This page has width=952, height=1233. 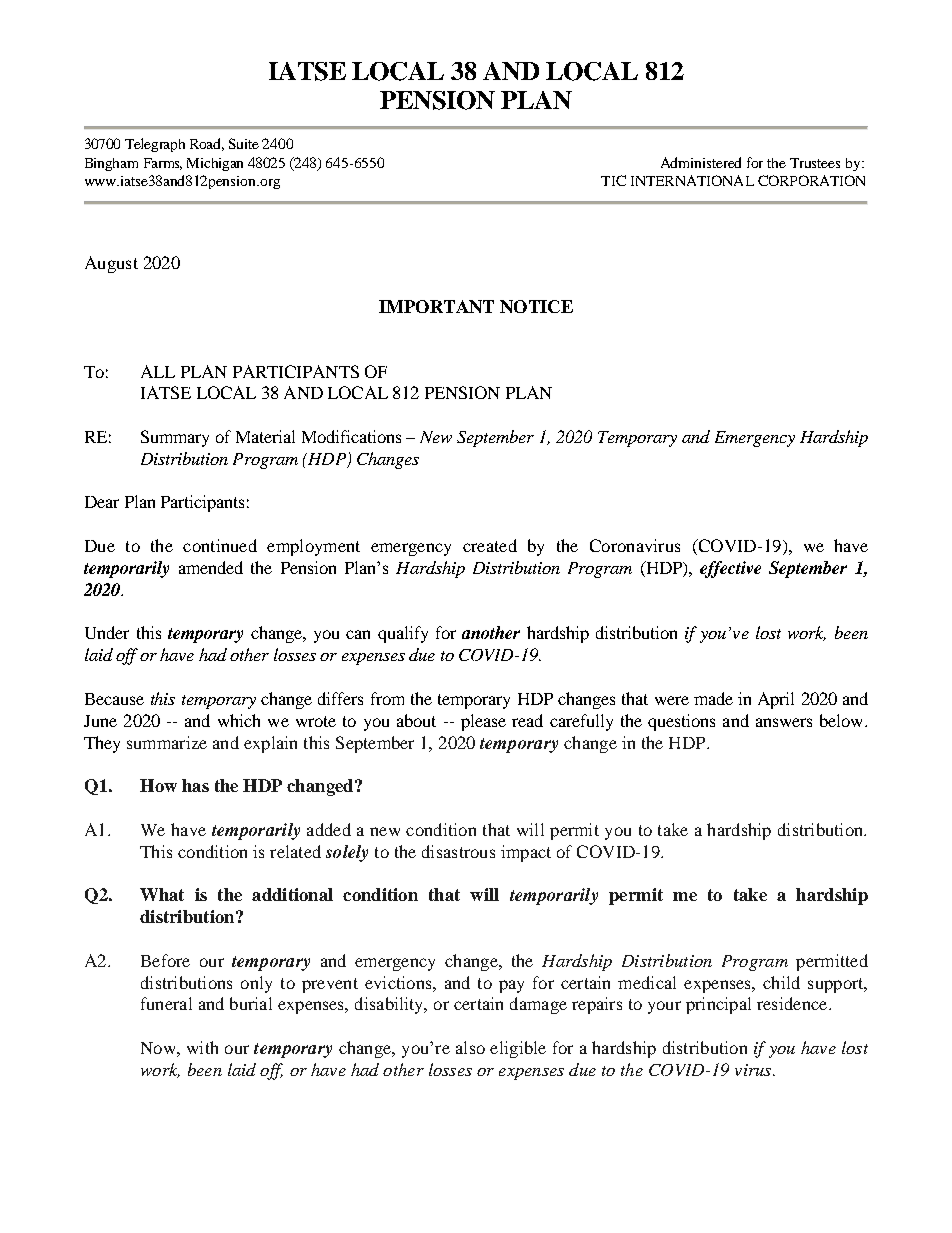 I want to click on also, so click(x=470, y=1047).
